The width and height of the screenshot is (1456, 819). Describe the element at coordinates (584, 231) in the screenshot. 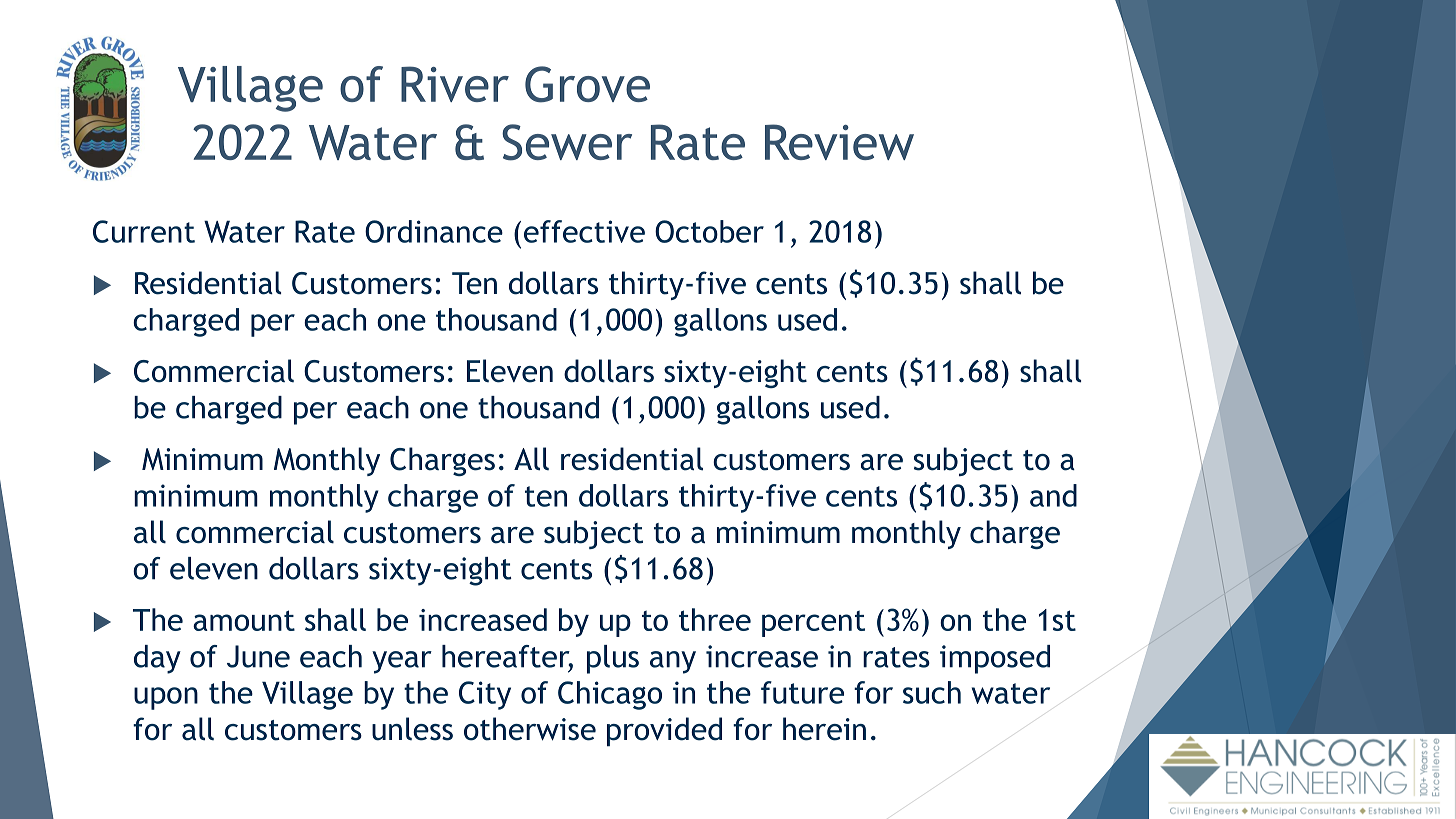

I see `effective` at that location.
